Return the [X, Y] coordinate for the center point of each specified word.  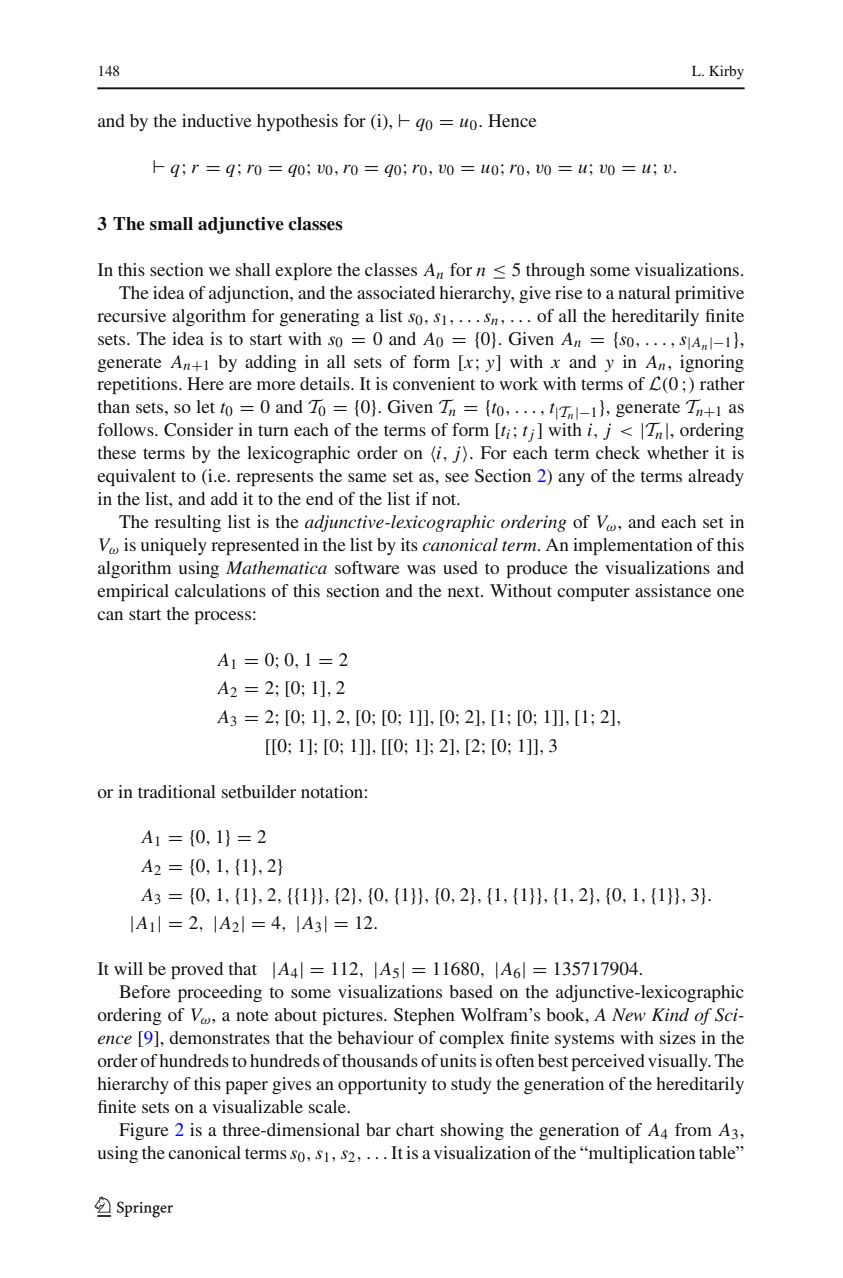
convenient [434, 383]
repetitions [138, 385]
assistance [673, 590]
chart [415, 1129]
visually [679, 1062]
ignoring [712, 363]
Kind [670, 1014]
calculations [220, 590]
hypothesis [297, 122]
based [471, 991]
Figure [144, 1131]
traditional [177, 791]
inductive [217, 120]
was [421, 569]
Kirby [726, 72]
